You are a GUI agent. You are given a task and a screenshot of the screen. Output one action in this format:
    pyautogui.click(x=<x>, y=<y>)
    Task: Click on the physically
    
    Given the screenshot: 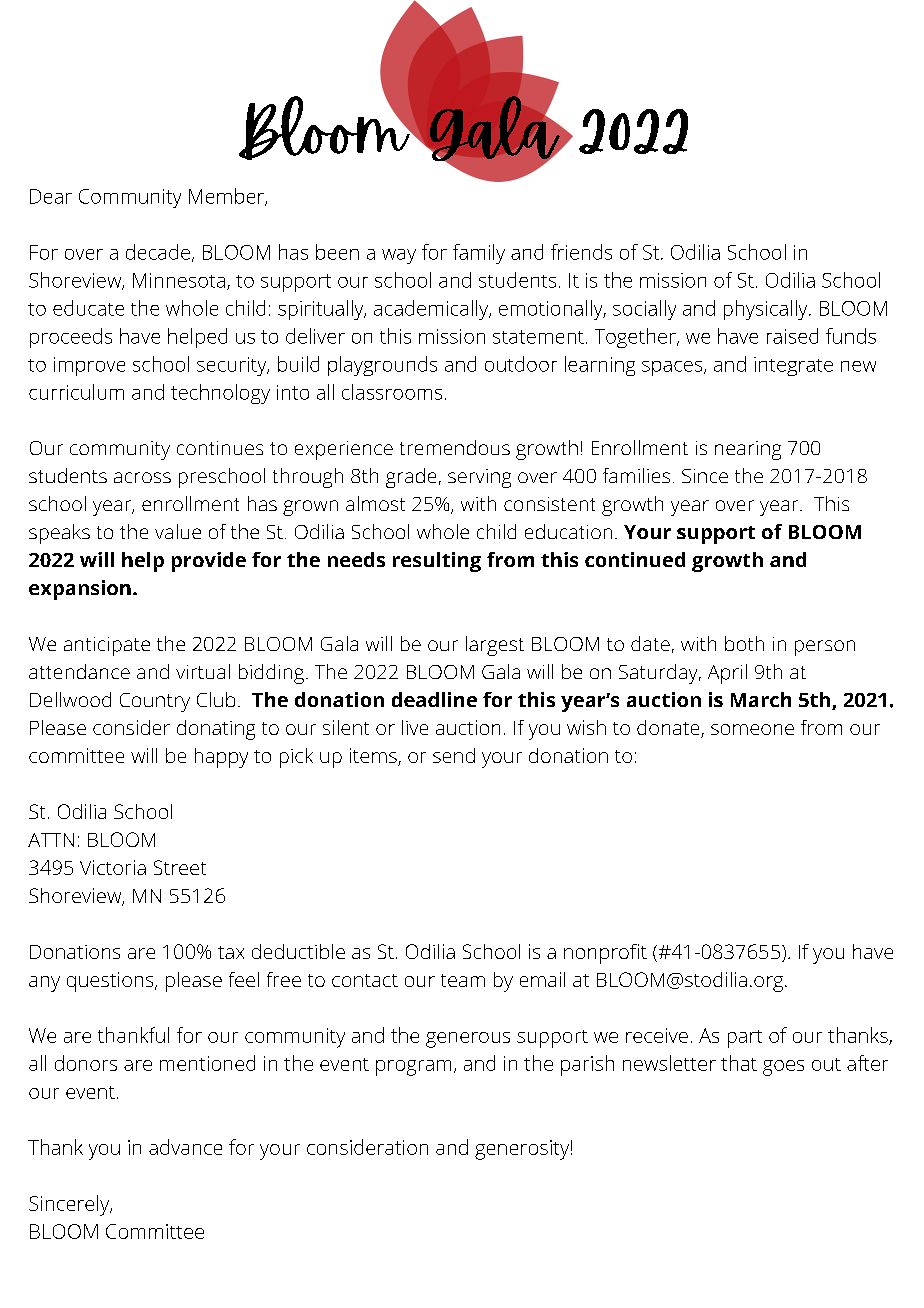 What is the action you would take?
    pyautogui.click(x=767, y=310)
